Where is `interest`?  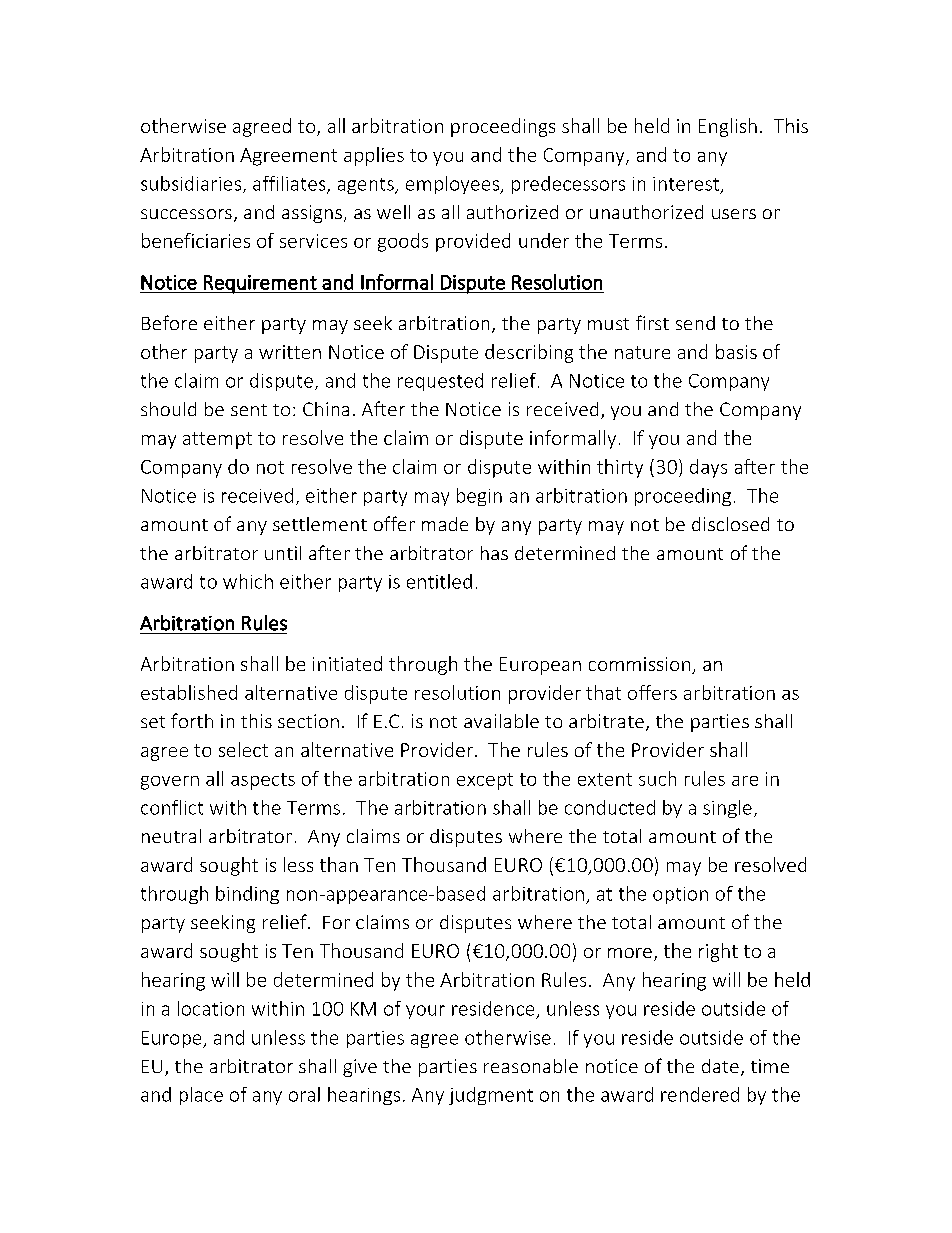
interest is located at coordinates (686, 184).
